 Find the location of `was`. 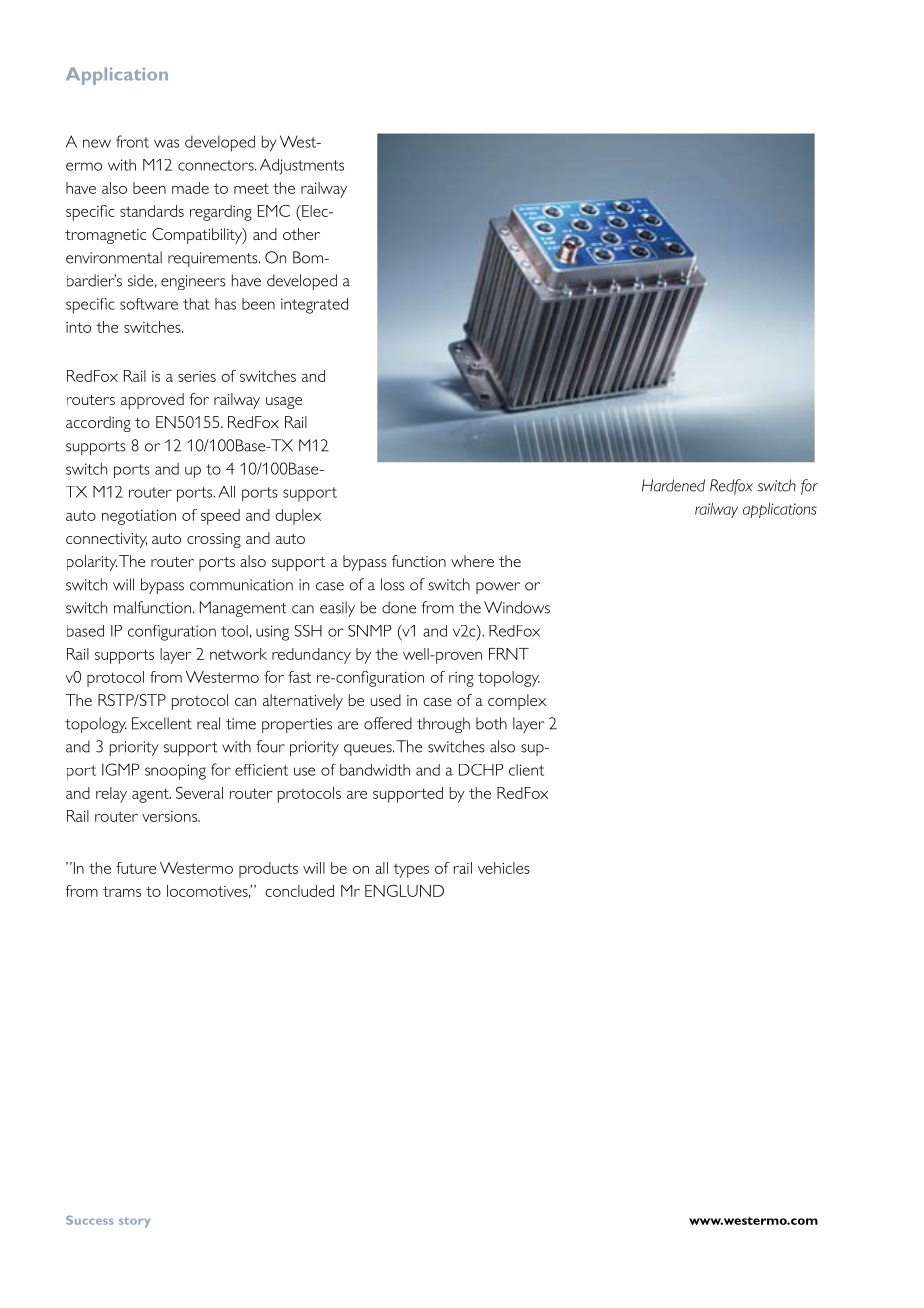

was is located at coordinates (166, 143).
